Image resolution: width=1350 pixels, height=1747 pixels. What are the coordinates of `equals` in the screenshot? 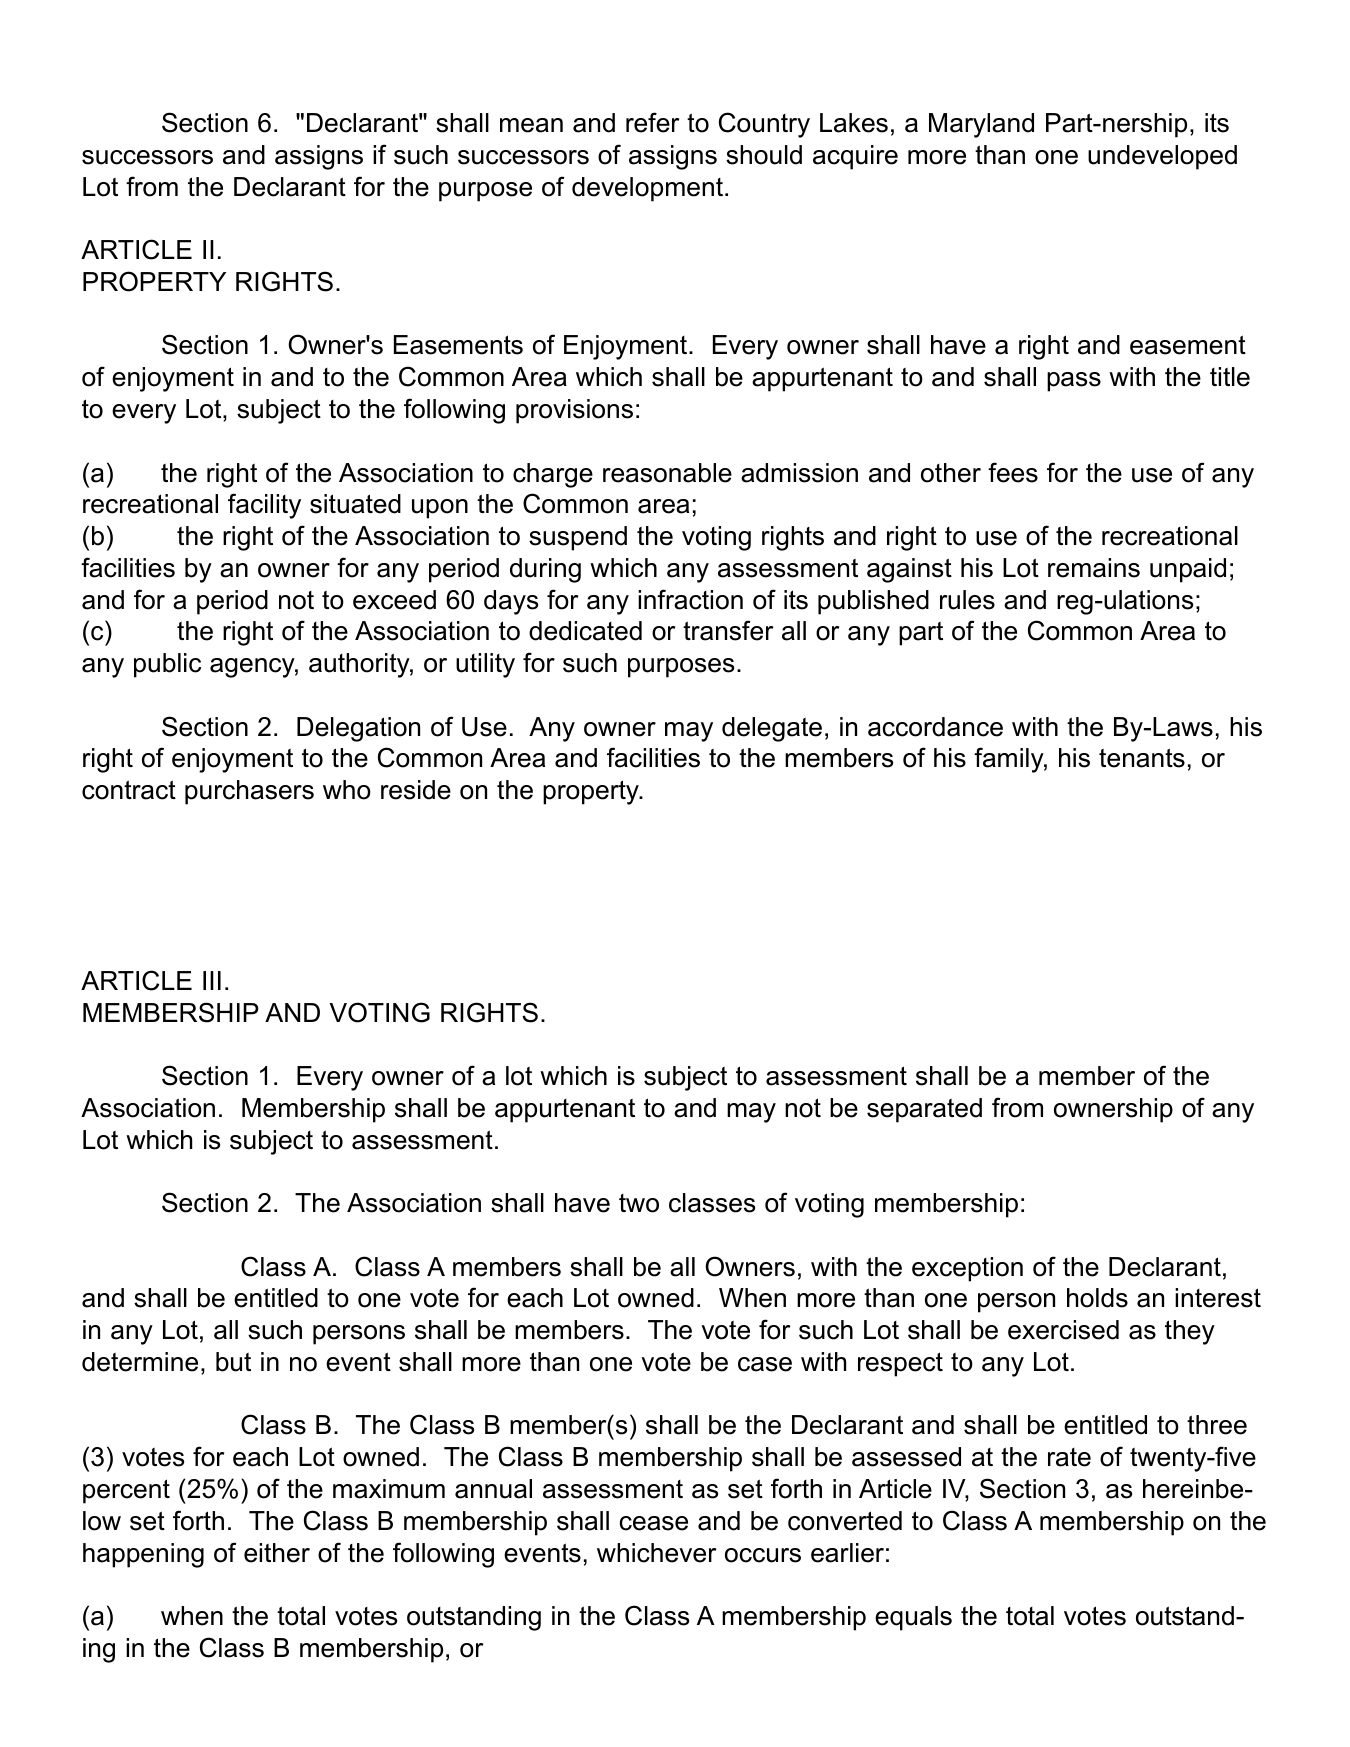 It's located at (913, 1618).
